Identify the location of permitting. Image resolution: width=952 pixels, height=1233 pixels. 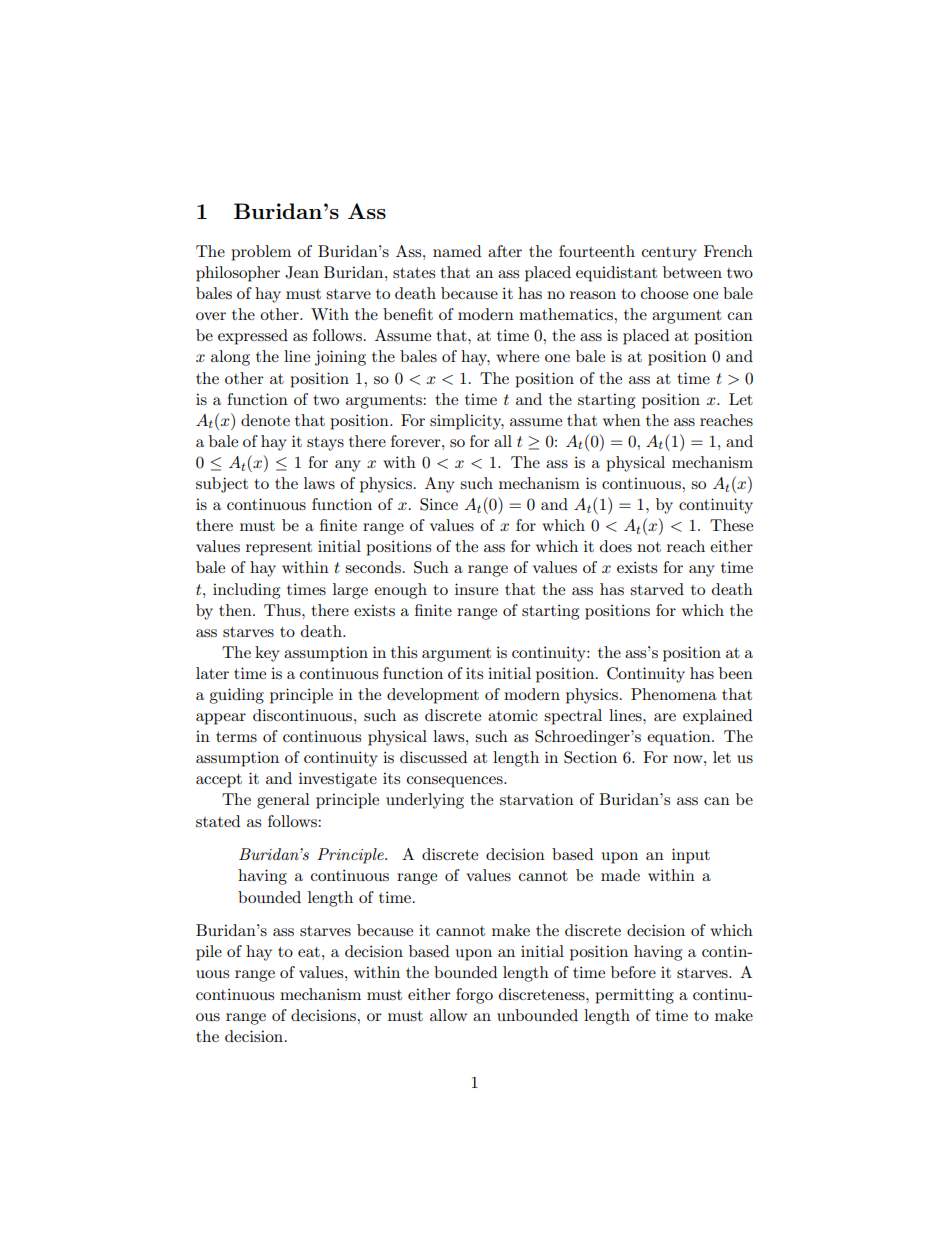
(634, 996).
